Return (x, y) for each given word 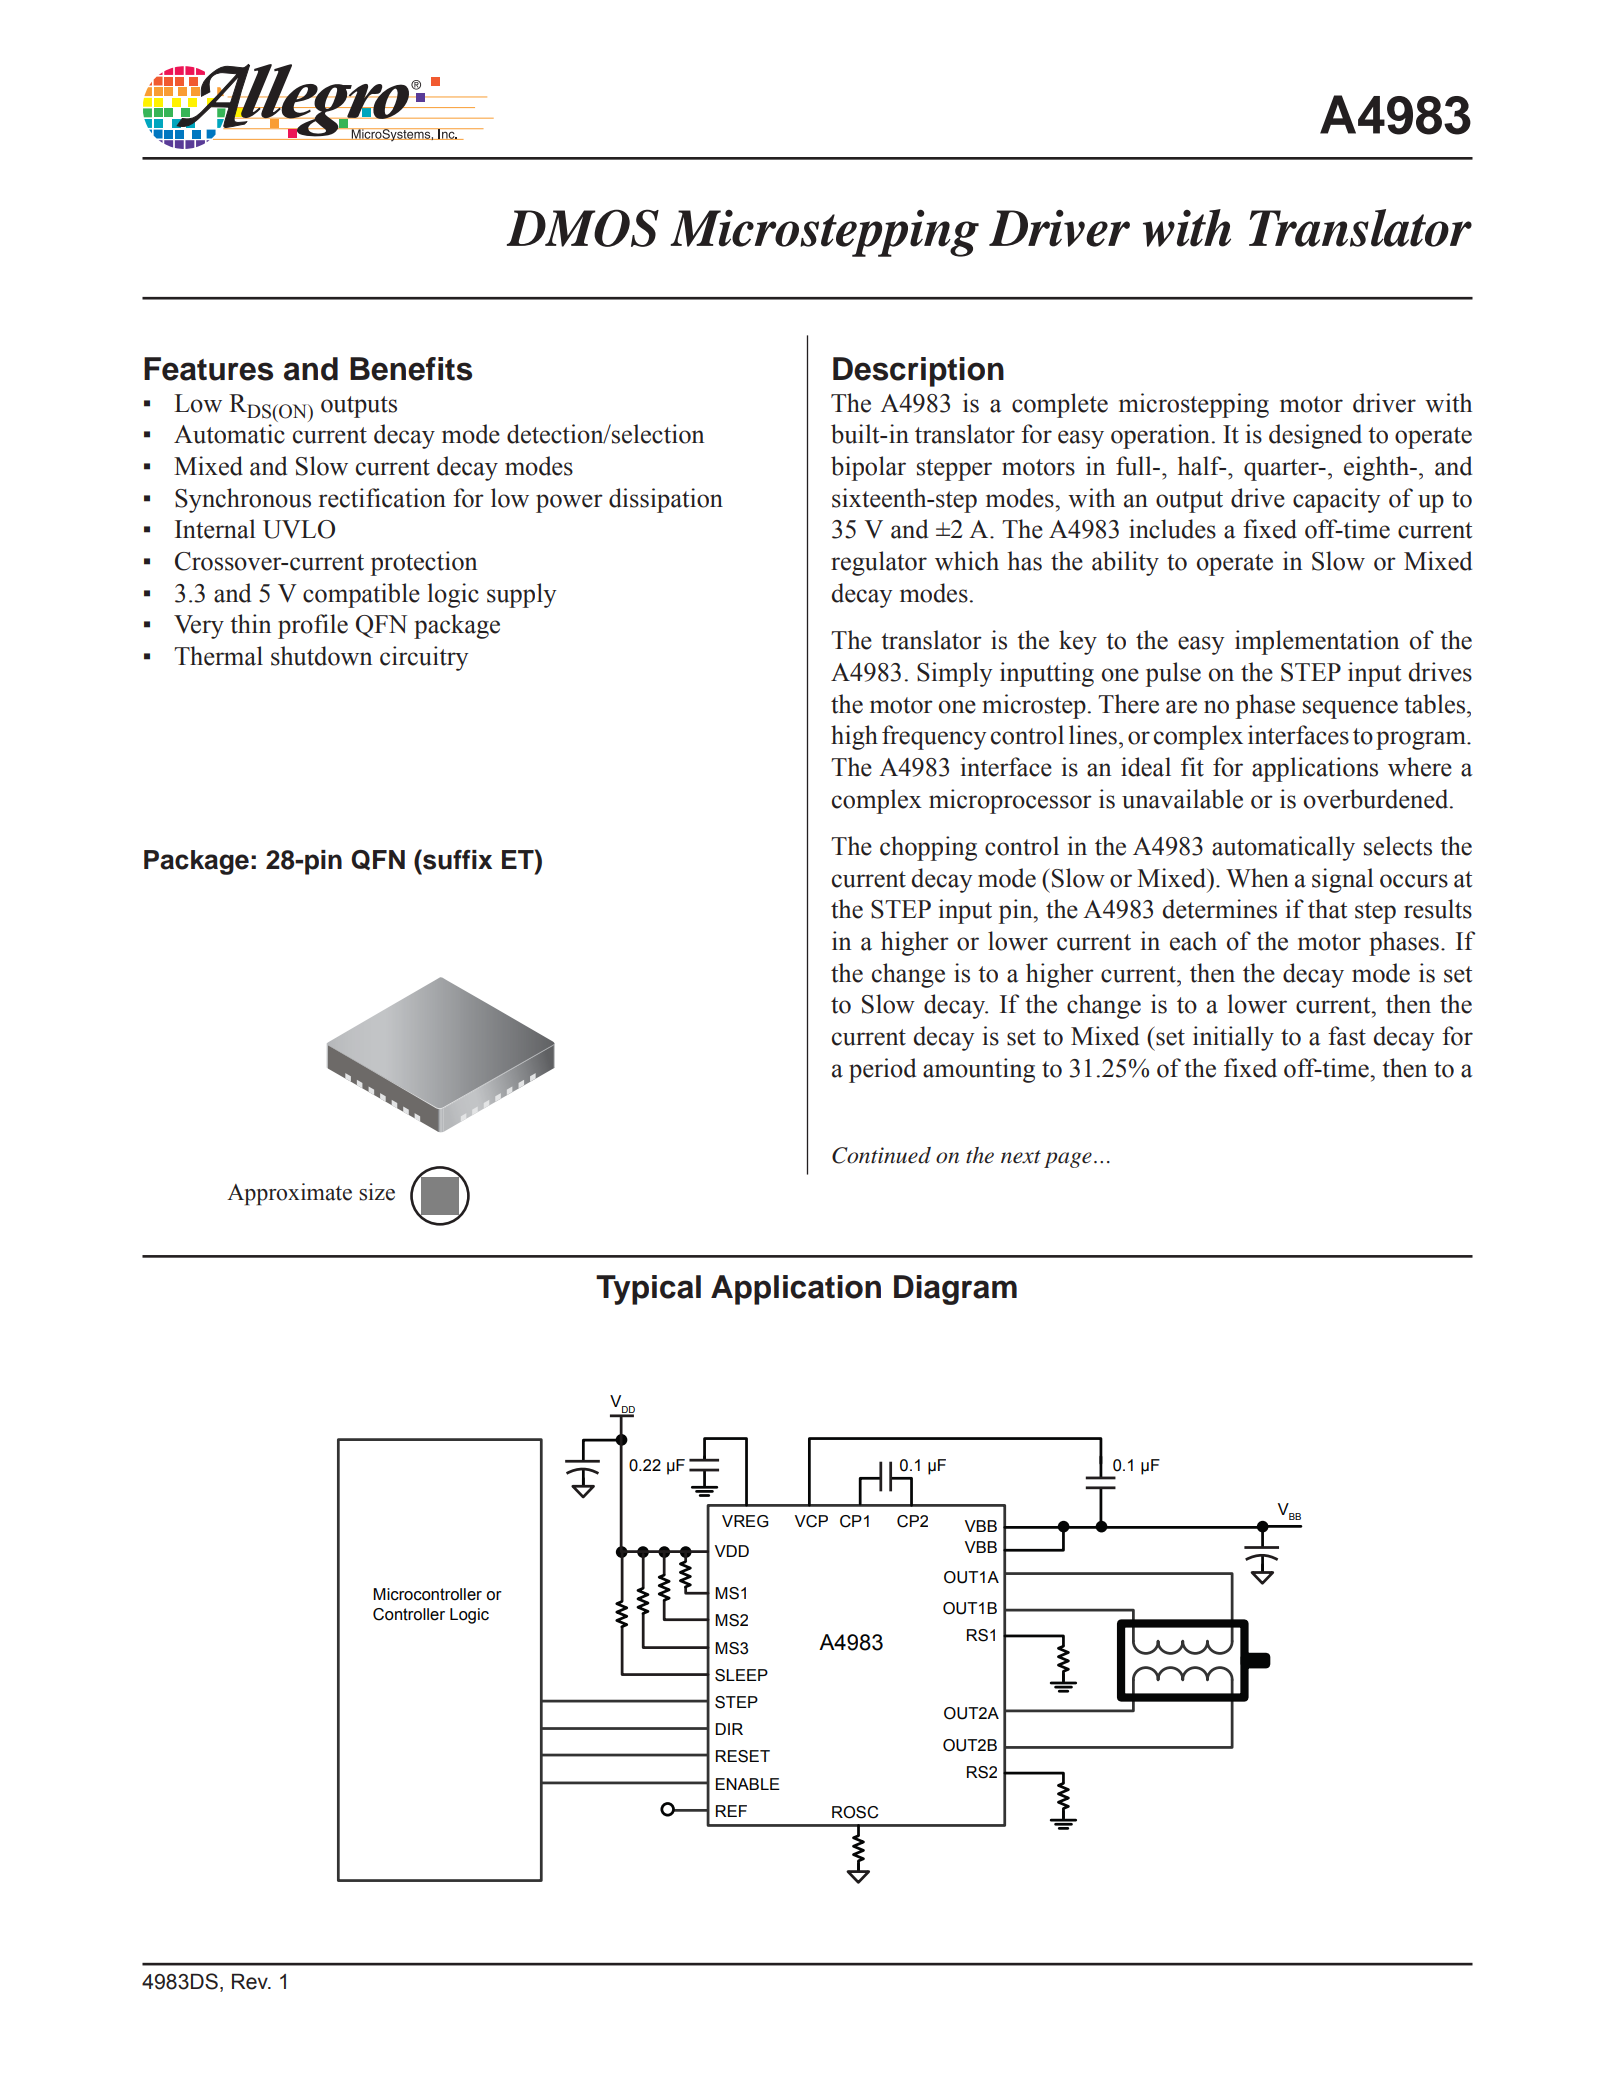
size (377, 1192)
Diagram (955, 1290)
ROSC (855, 1812)
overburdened (1377, 799)
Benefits (411, 369)
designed (1315, 436)
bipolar (868, 468)
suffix (456, 859)
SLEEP (741, 1675)
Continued (881, 1155)
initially (1233, 1038)
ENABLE (748, 1784)
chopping (928, 848)
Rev (251, 1982)
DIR (729, 1729)
